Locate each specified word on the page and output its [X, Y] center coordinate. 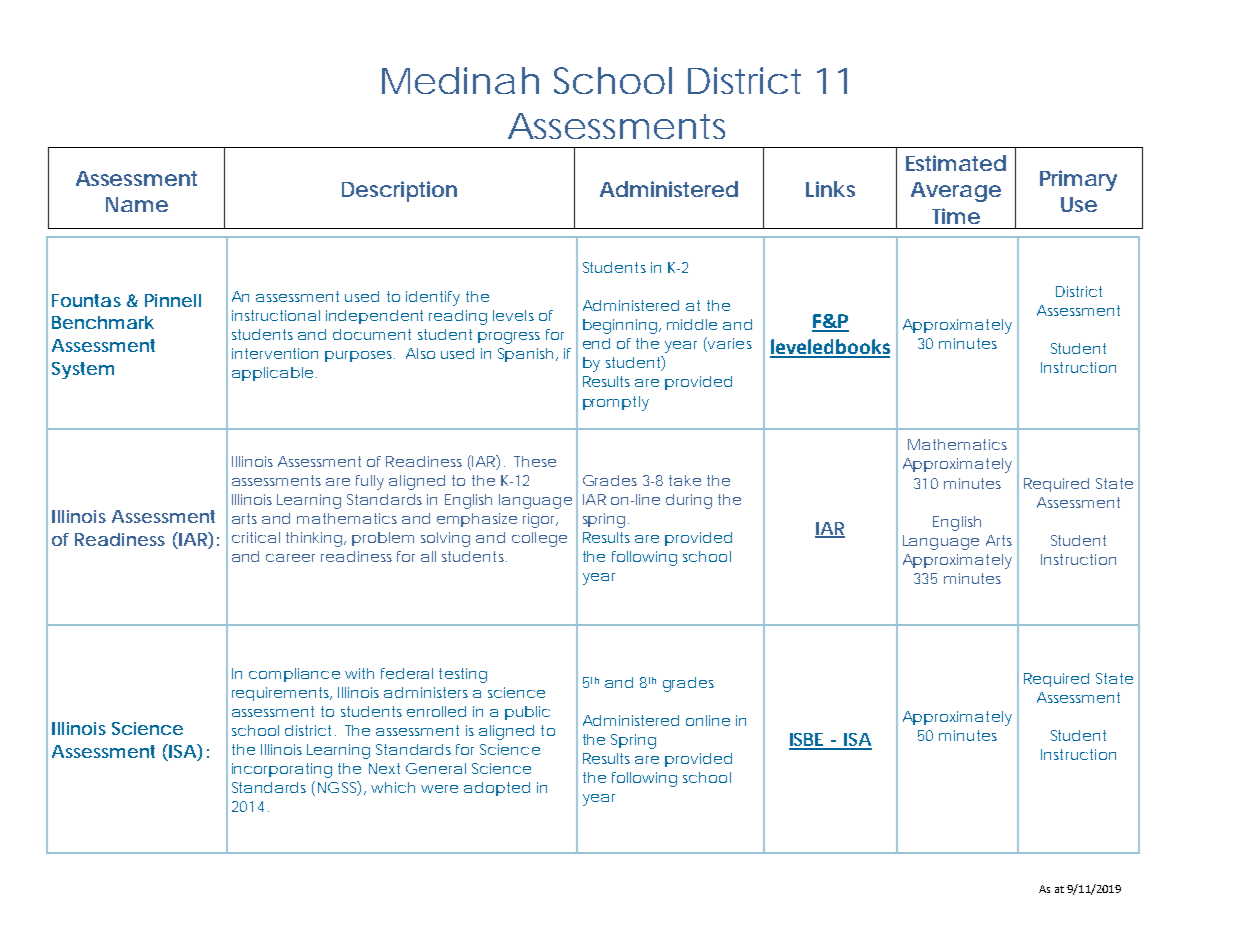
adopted [497, 789]
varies [729, 344]
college [539, 539]
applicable [272, 374]
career [290, 558]
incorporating [282, 770]
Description [399, 191]
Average [956, 192]
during [689, 501]
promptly [616, 403]
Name [137, 204]
